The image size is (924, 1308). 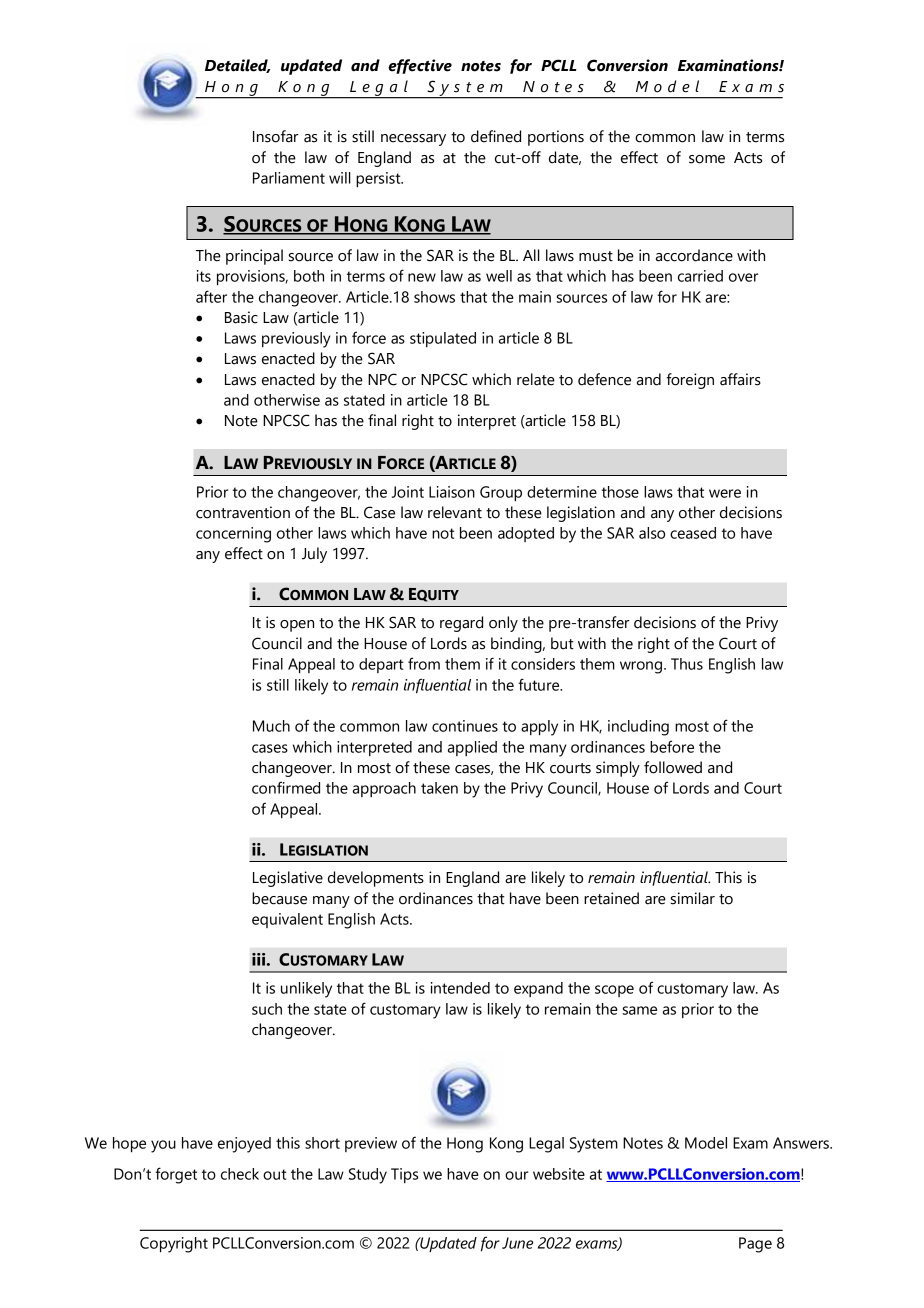 I want to click on stipulated, so click(x=443, y=339).
